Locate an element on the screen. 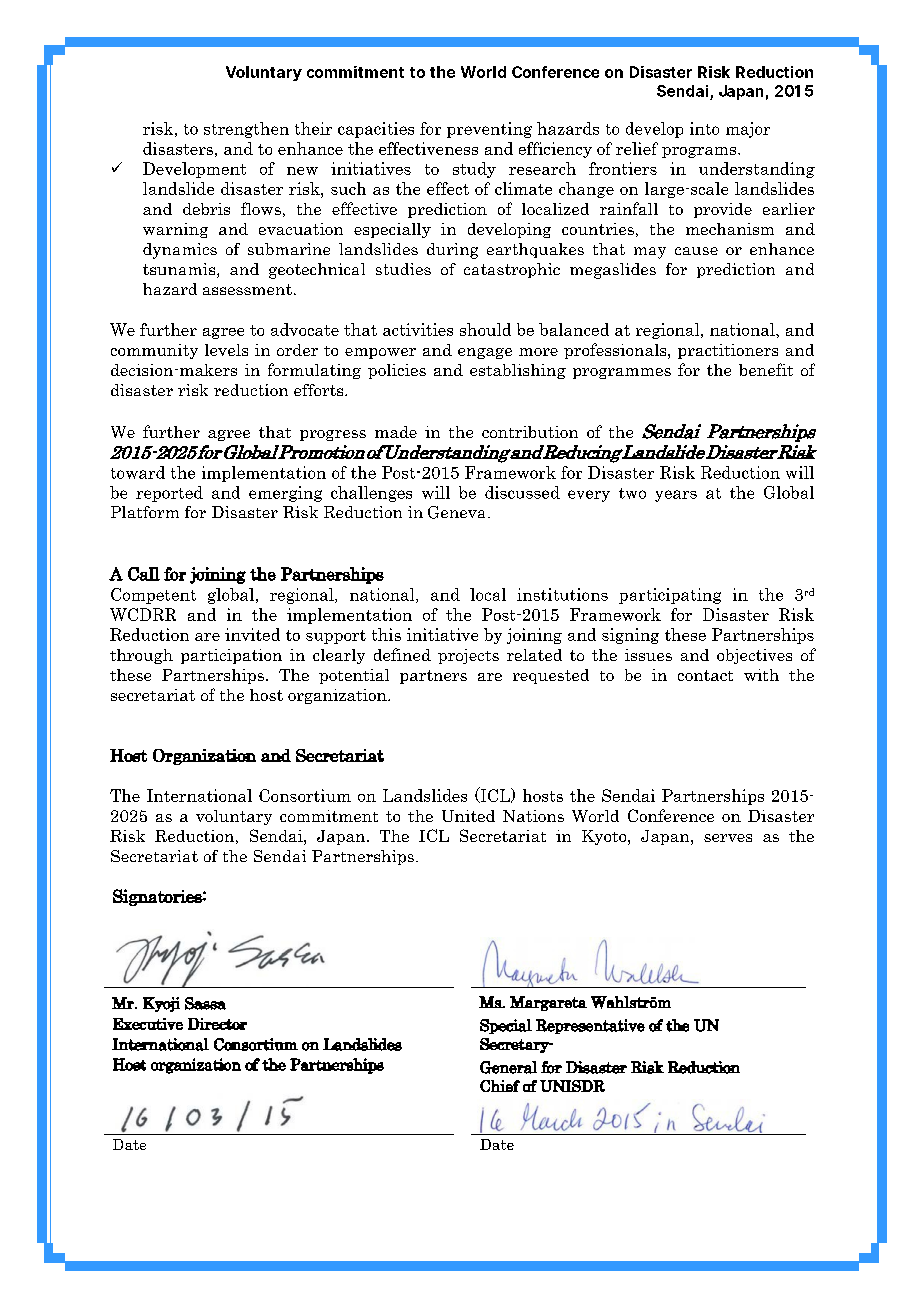  study is located at coordinates (474, 170).
